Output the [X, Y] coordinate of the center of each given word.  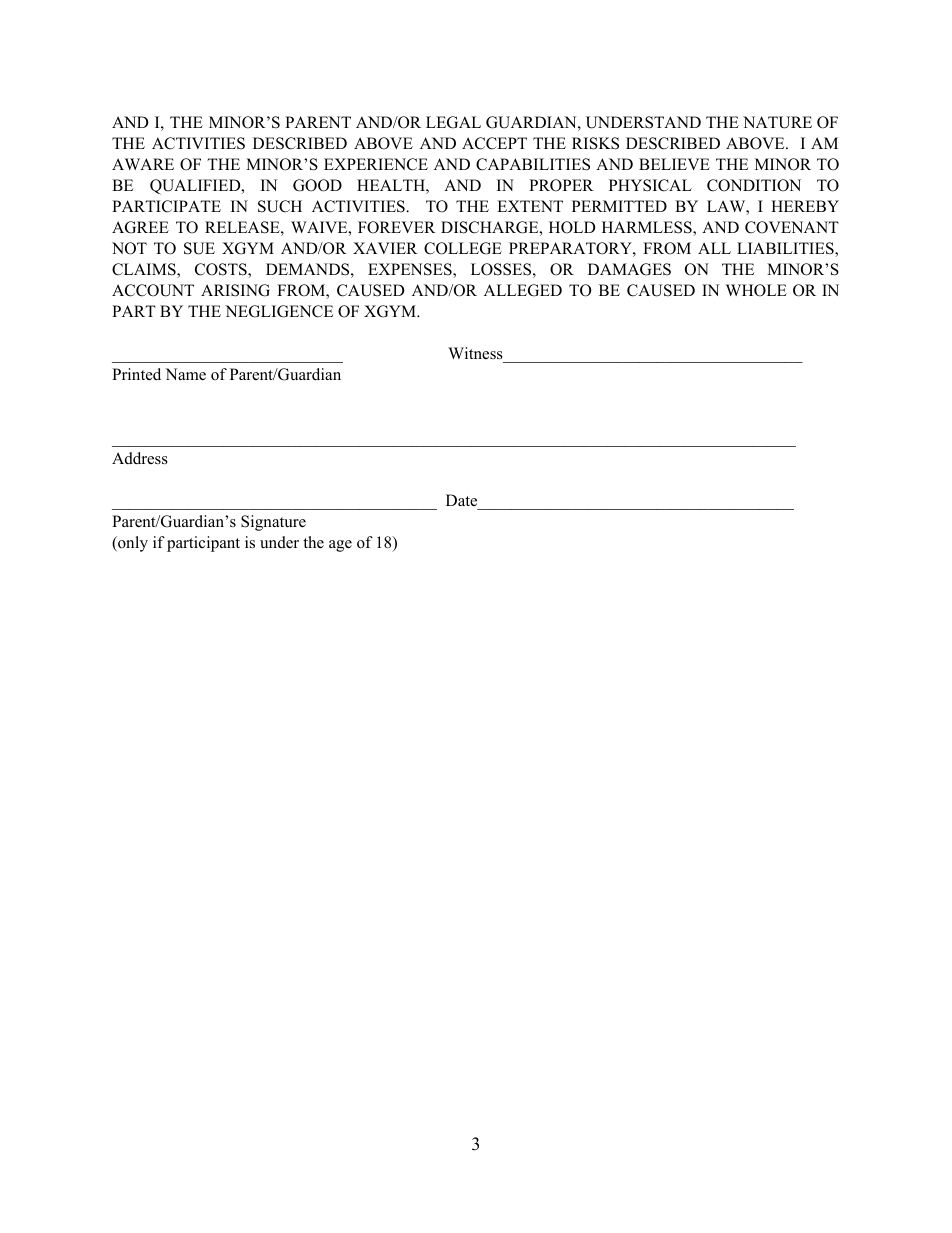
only [132, 544]
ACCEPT [494, 143]
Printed [136, 374]
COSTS [222, 270]
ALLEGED [523, 290]
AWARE [143, 164]
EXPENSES [411, 270]
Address [140, 458]
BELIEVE [674, 164]
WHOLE [756, 290]
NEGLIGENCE [279, 311]
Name [185, 374]
